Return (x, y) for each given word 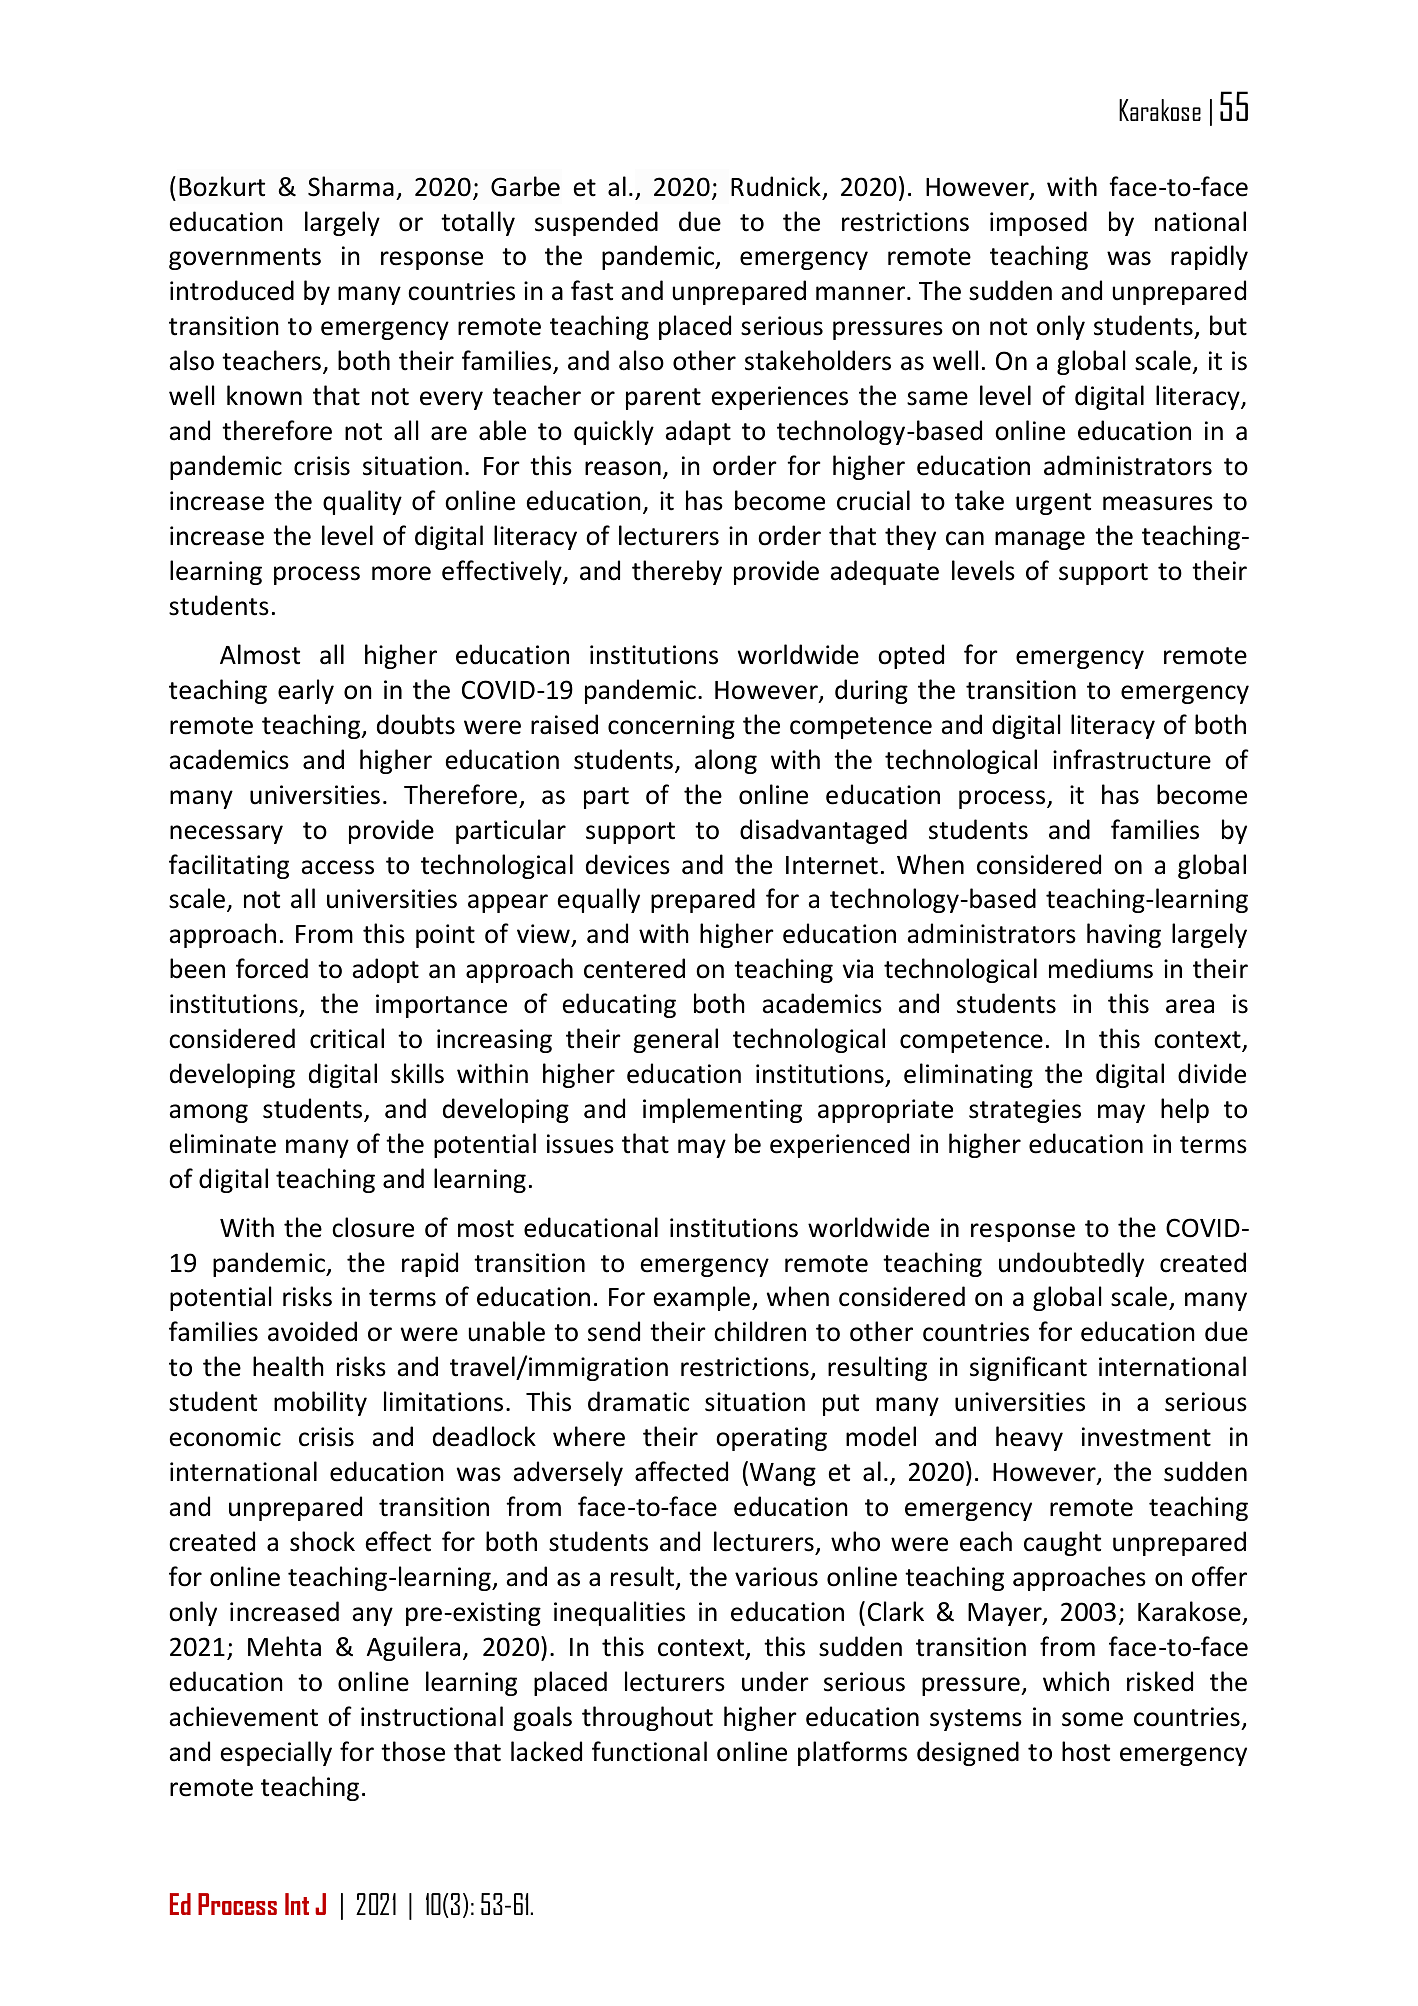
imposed (1038, 223)
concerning (671, 727)
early (306, 691)
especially (276, 1753)
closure (373, 1227)
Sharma (351, 186)
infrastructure (1132, 759)
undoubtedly (1071, 1264)
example (702, 1298)
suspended (596, 223)
